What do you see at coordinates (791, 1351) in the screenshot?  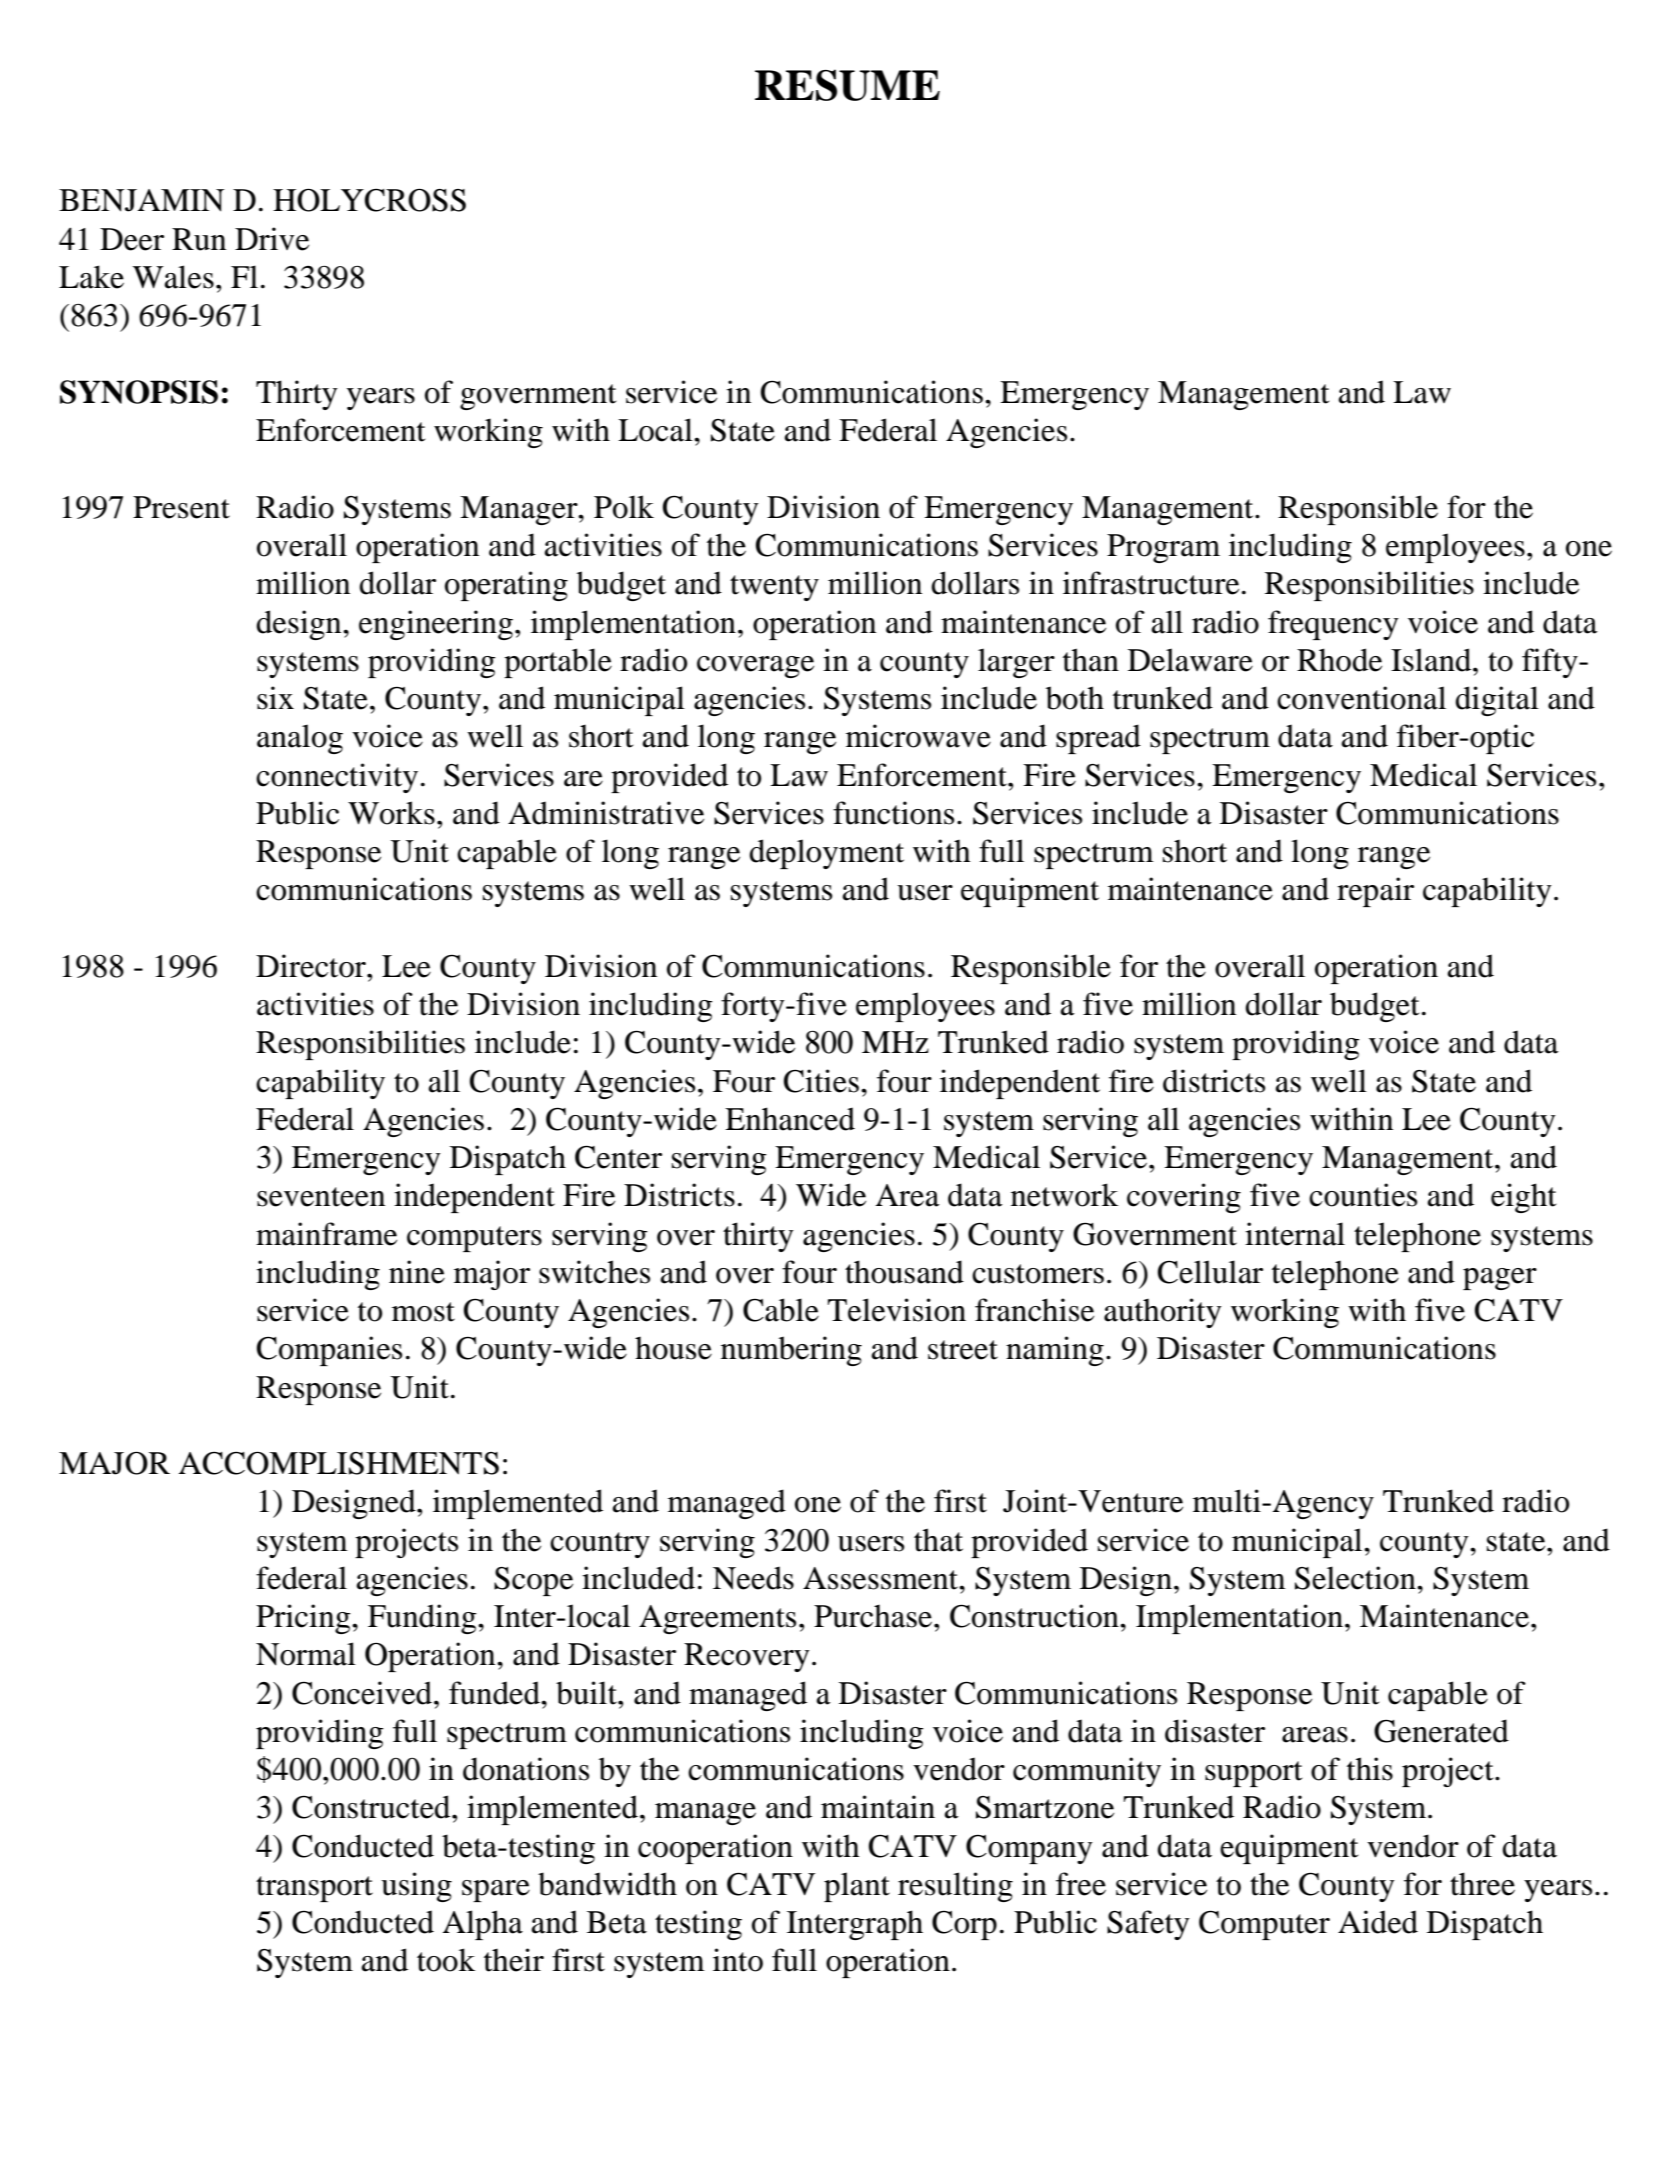 I see `numbering` at bounding box center [791, 1351].
